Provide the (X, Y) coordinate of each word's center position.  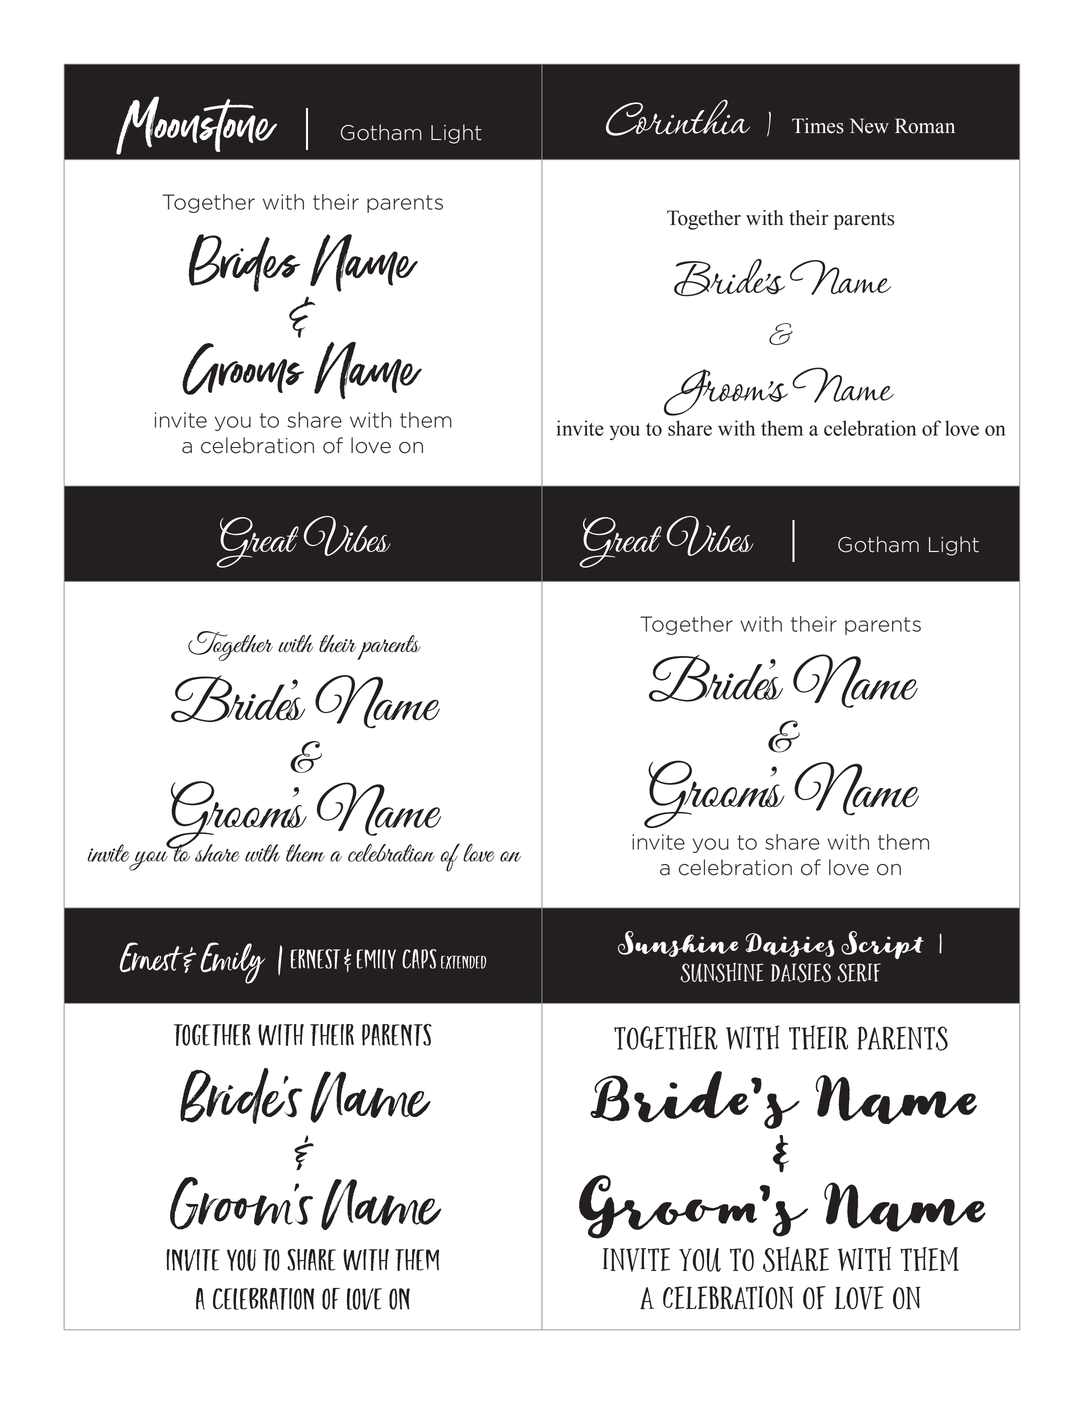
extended (463, 962)
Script (882, 945)
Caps (419, 959)
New (869, 126)
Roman (925, 126)
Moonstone (196, 125)
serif (859, 973)
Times (818, 126)
